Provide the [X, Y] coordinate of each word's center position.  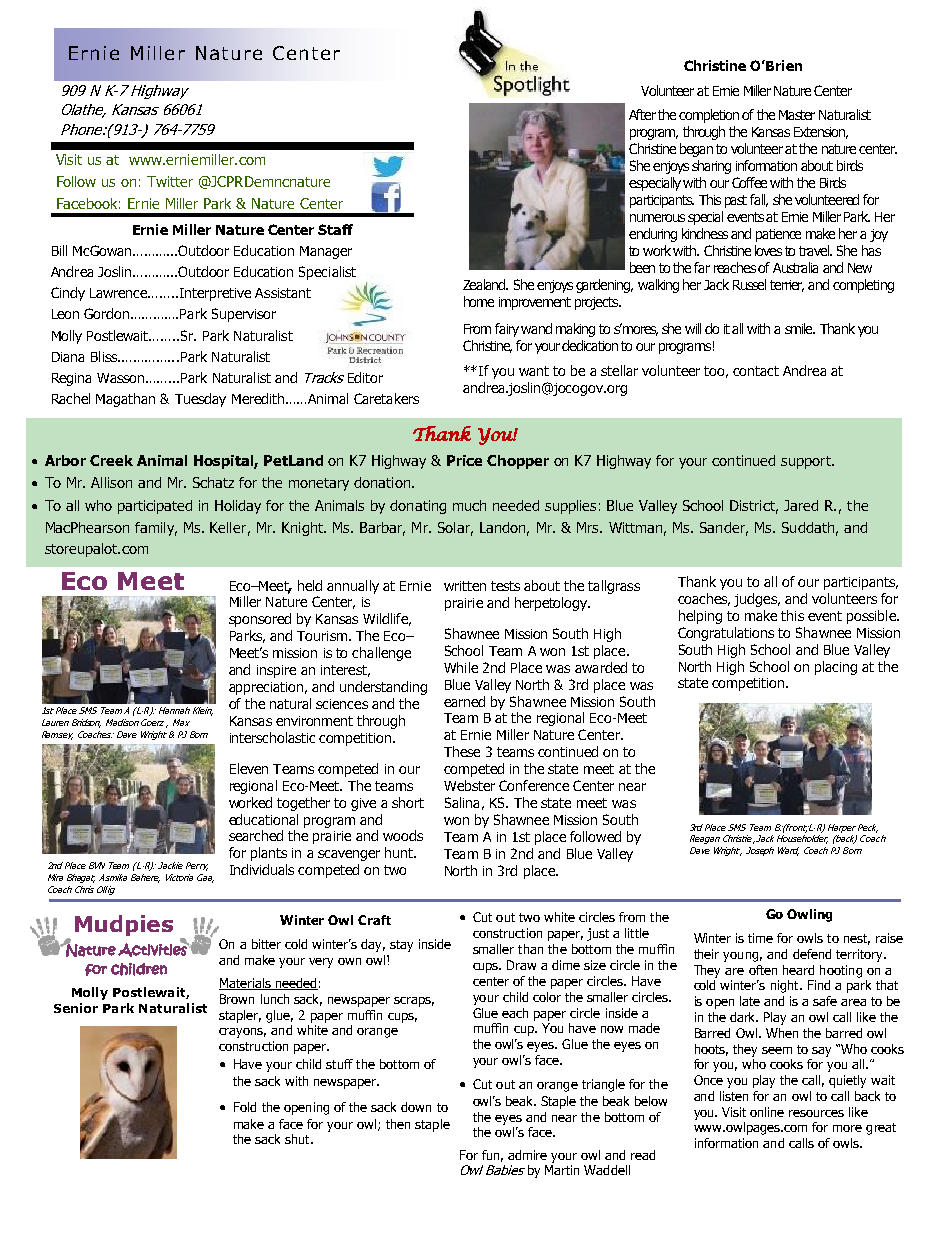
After [642, 114]
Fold [245, 1107]
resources [816, 1113]
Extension [821, 133]
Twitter [170, 181]
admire [527, 1155]
